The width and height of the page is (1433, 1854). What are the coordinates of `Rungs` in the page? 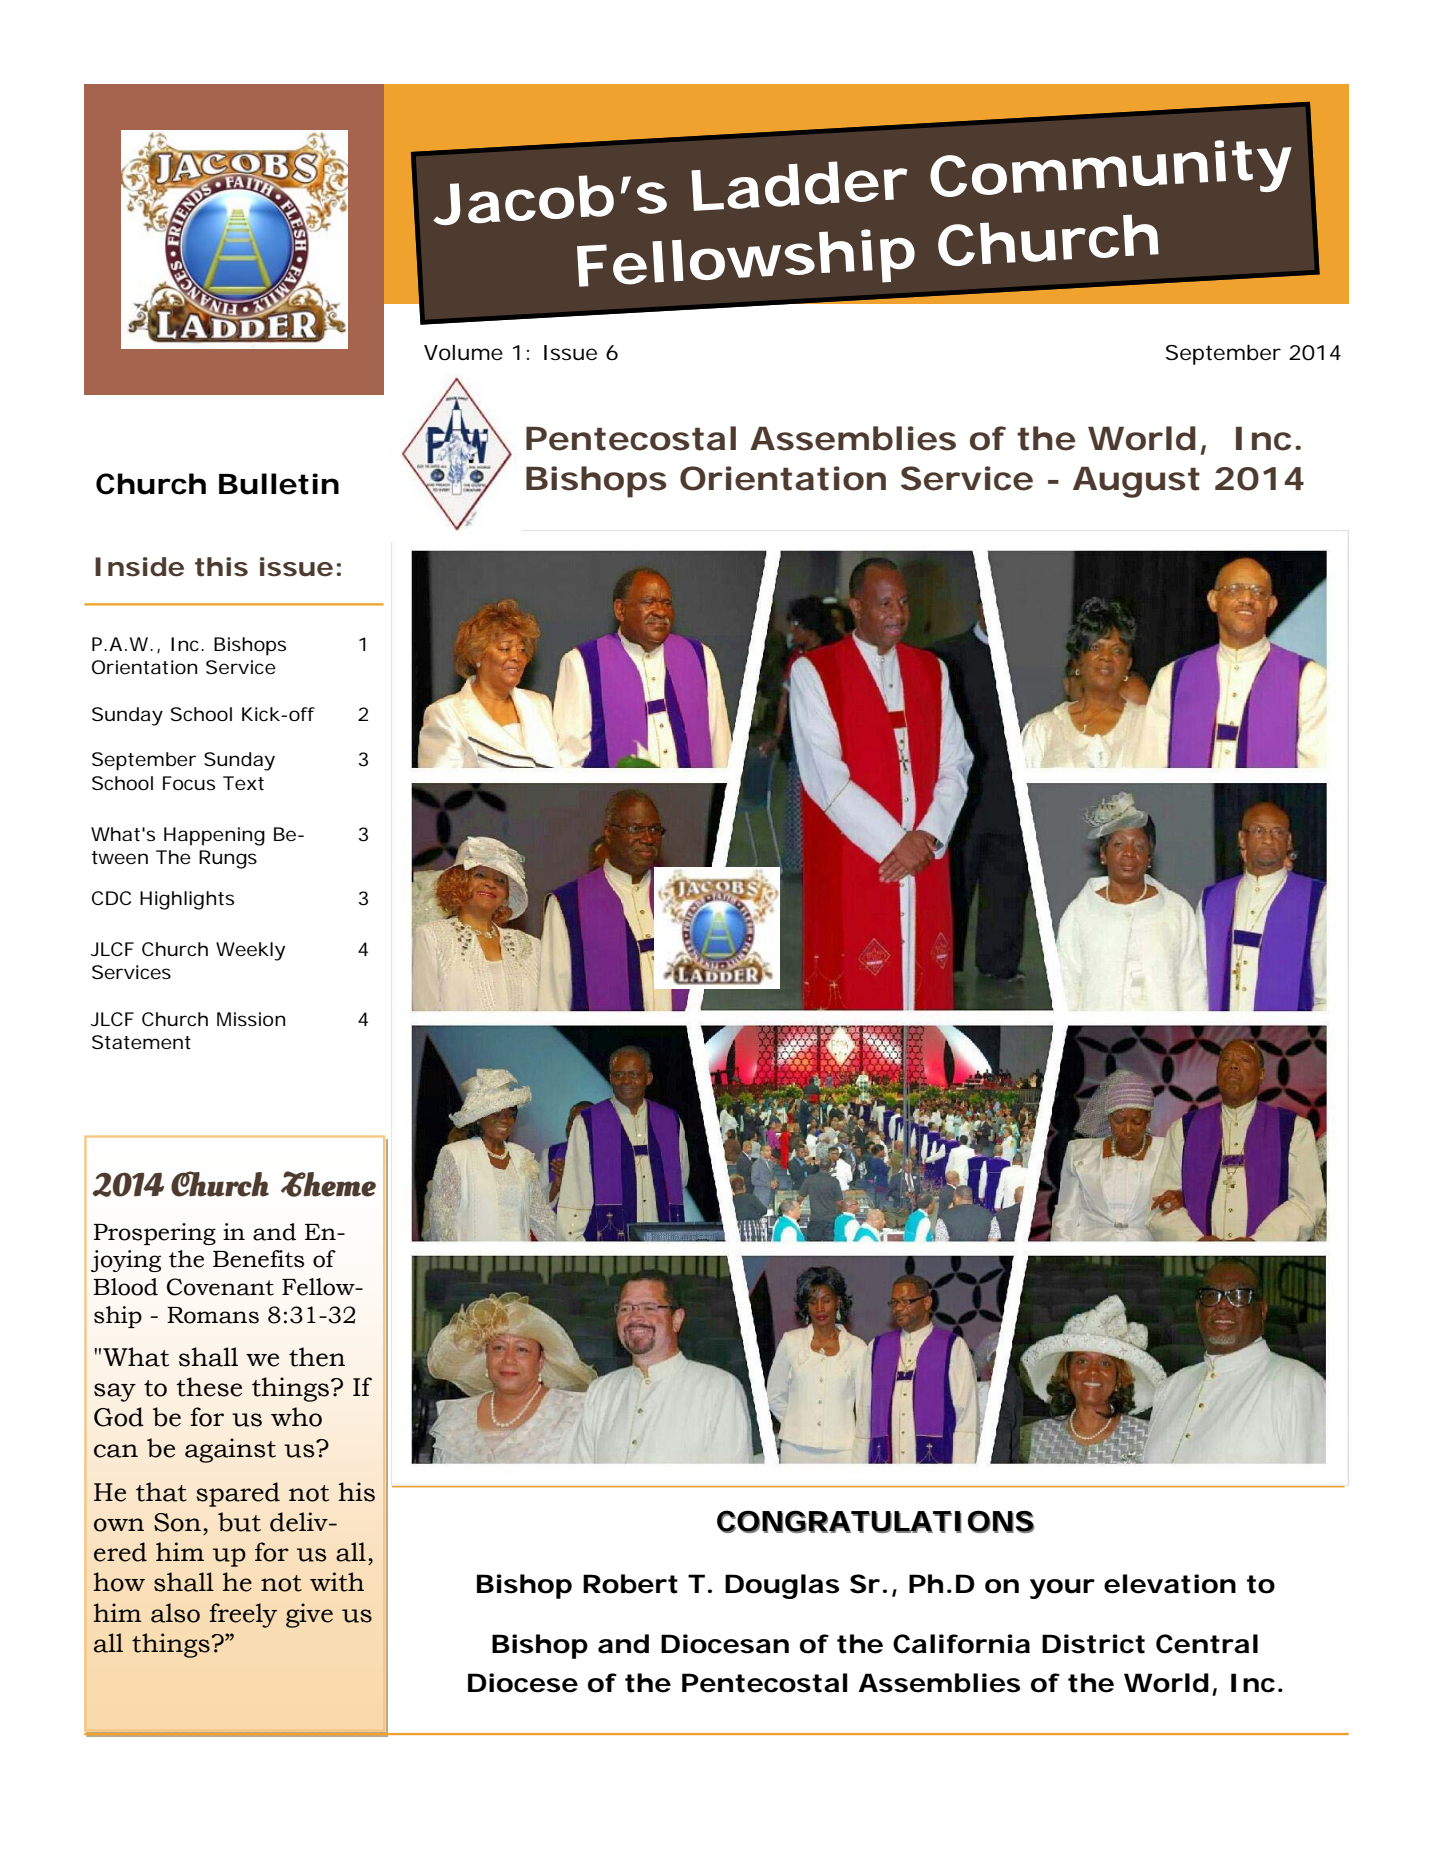 It's located at (228, 859).
